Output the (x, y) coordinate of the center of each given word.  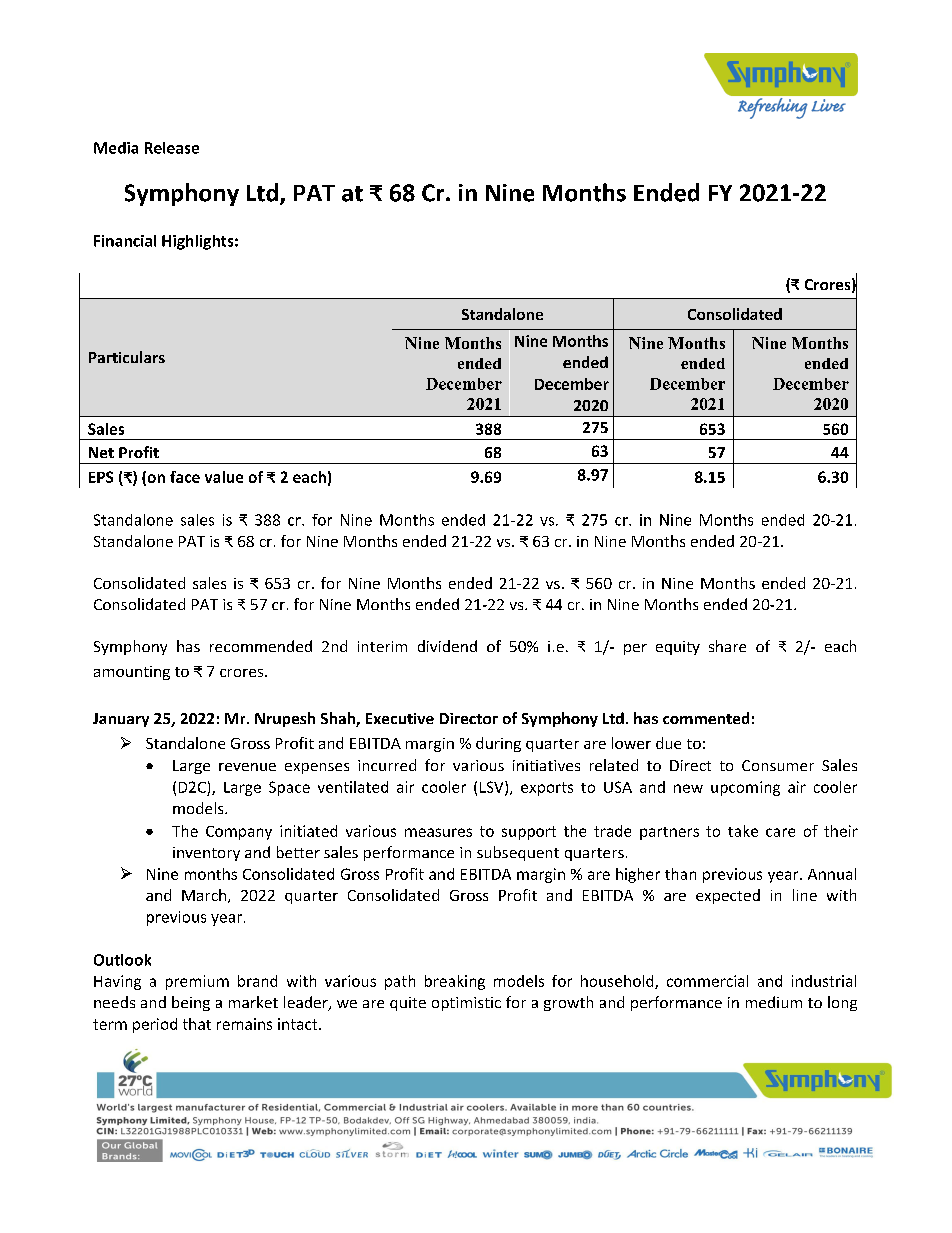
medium (774, 1002)
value (224, 477)
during (498, 744)
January (121, 720)
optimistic (466, 1004)
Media (116, 148)
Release (172, 148)
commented (706, 718)
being (191, 1003)
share (727, 646)
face (185, 477)
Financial (125, 241)
